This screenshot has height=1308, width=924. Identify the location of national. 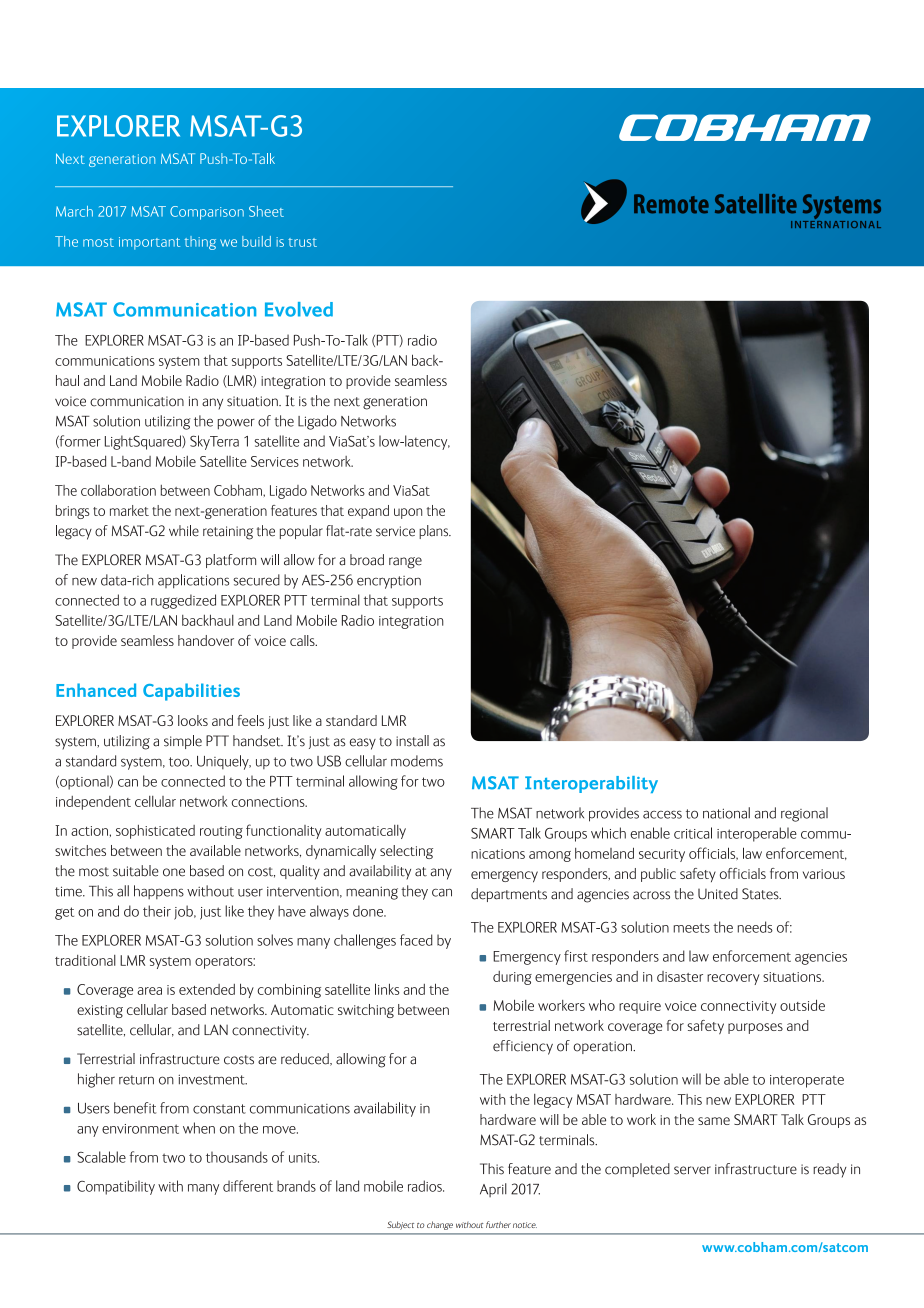
(726, 813).
